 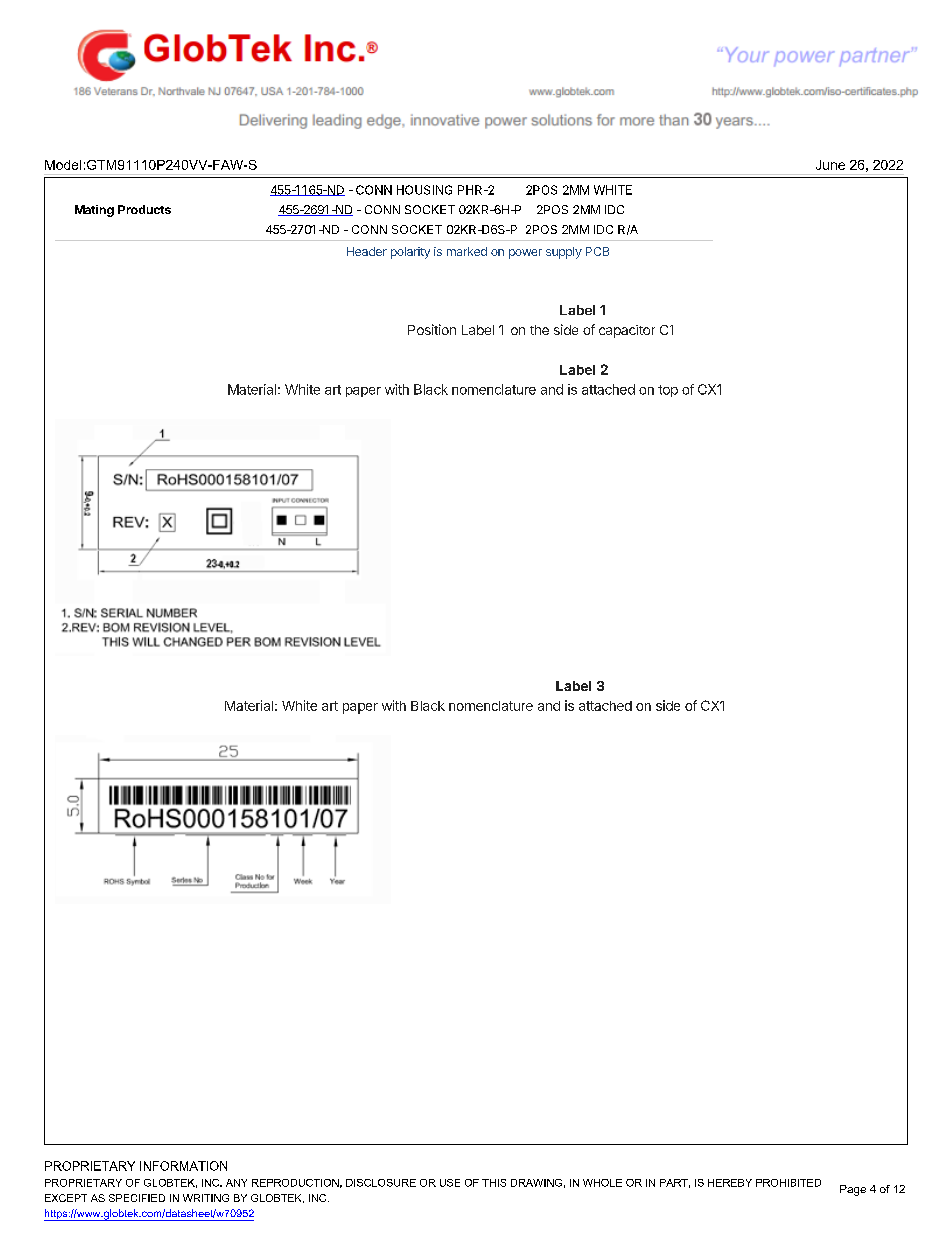 What do you see at coordinates (432, 329) in the document?
I see `Position` at bounding box center [432, 329].
